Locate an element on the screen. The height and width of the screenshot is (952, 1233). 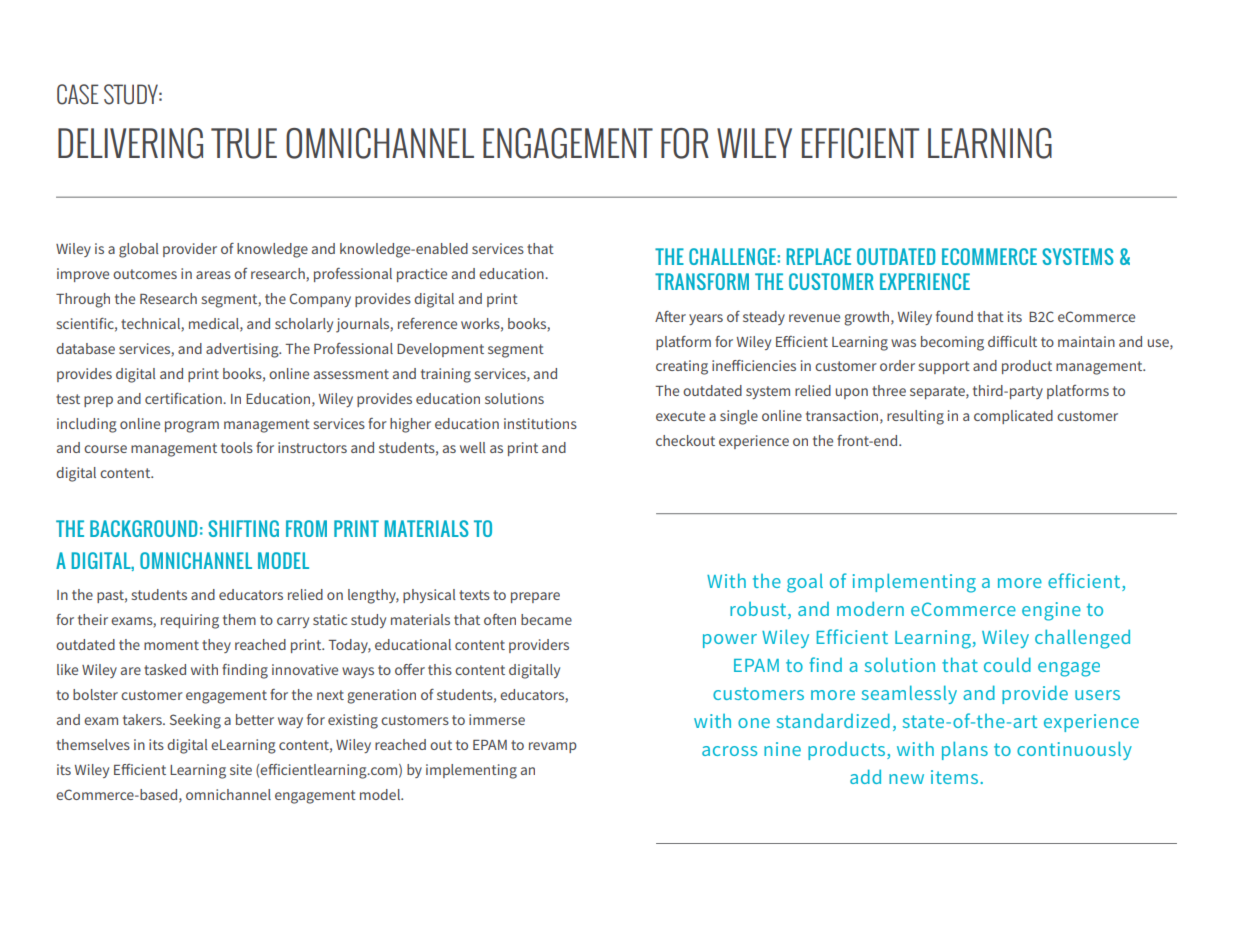
REPLACE is located at coordinates (819, 256).
